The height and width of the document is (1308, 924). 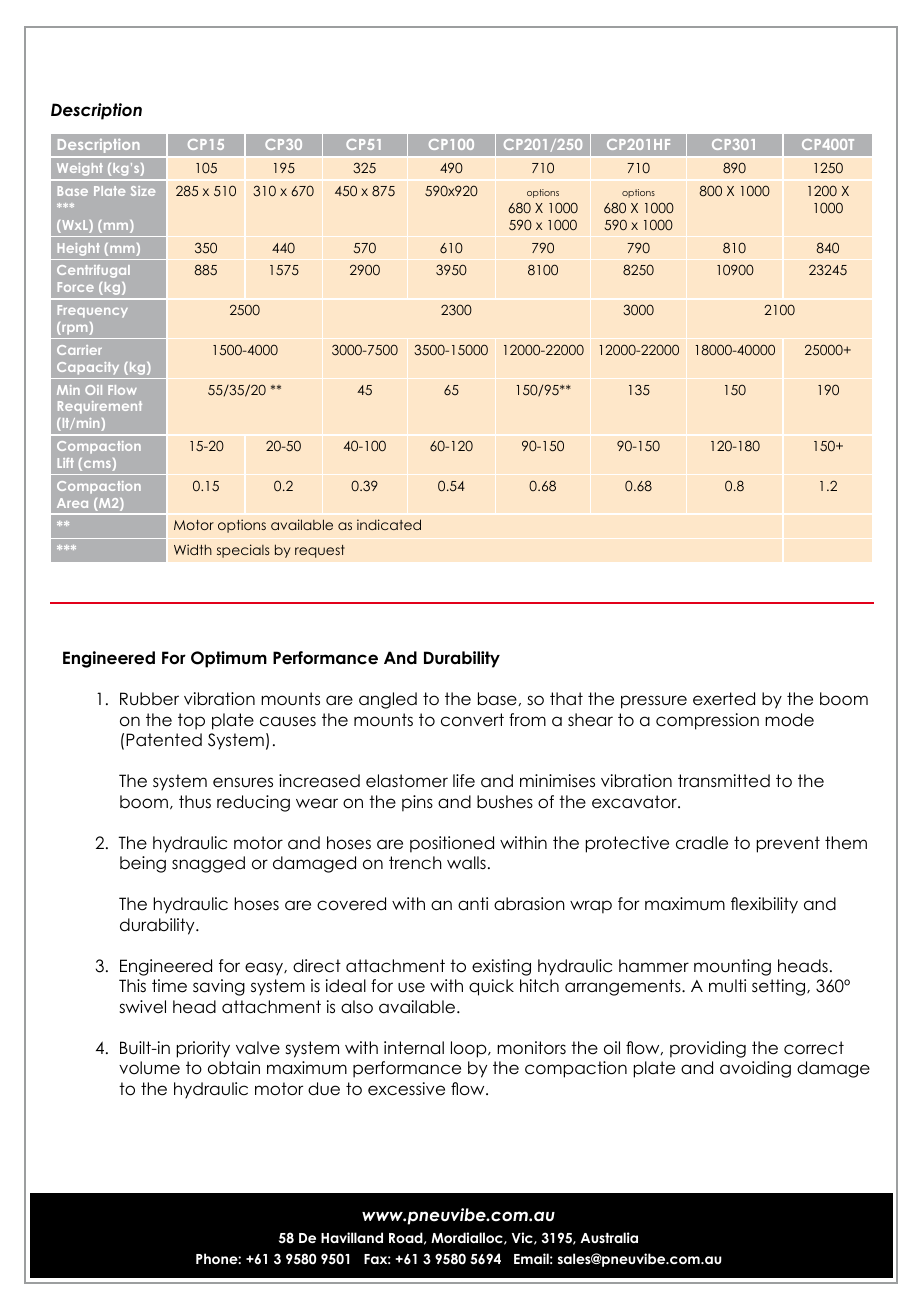 What do you see at coordinates (609, 1237) in the document?
I see `Australia` at bounding box center [609, 1237].
